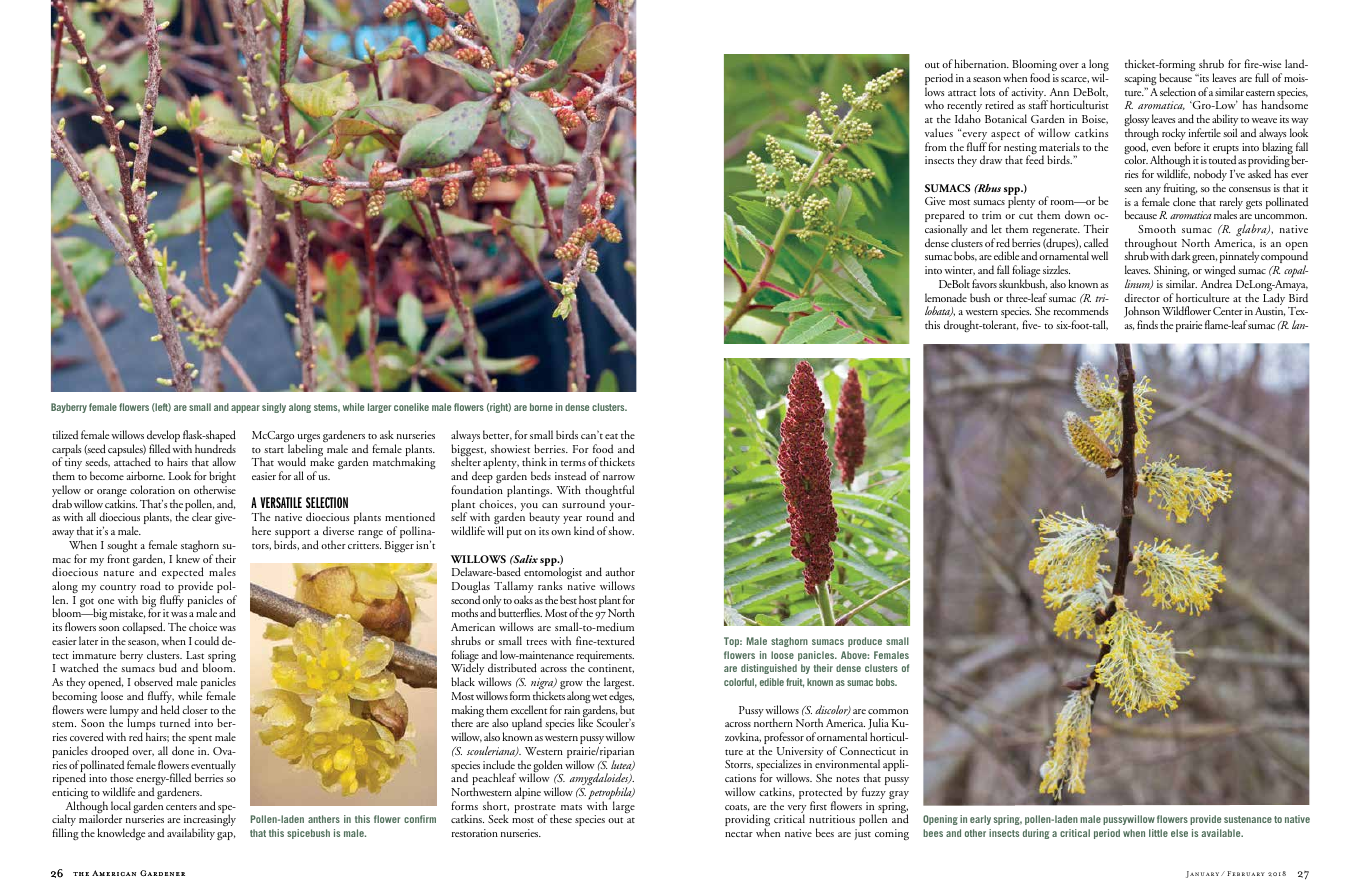 The height and width of the screenshot is (896, 1360). Describe the element at coordinates (195, 655) in the screenshot. I see `Last` at that location.
